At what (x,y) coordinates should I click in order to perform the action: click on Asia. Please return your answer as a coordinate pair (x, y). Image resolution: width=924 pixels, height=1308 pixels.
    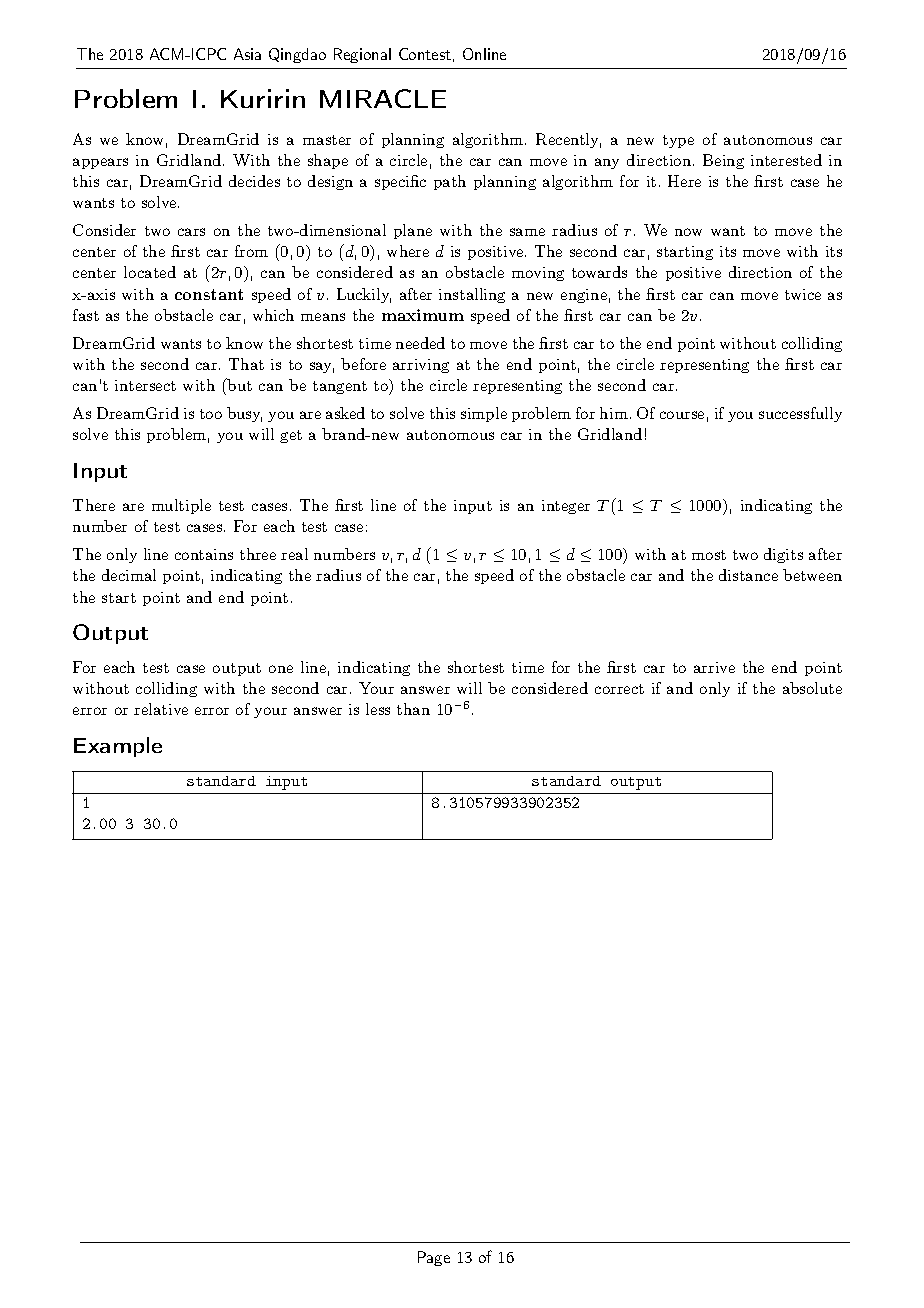
    Looking at the image, I should click on (247, 54).
